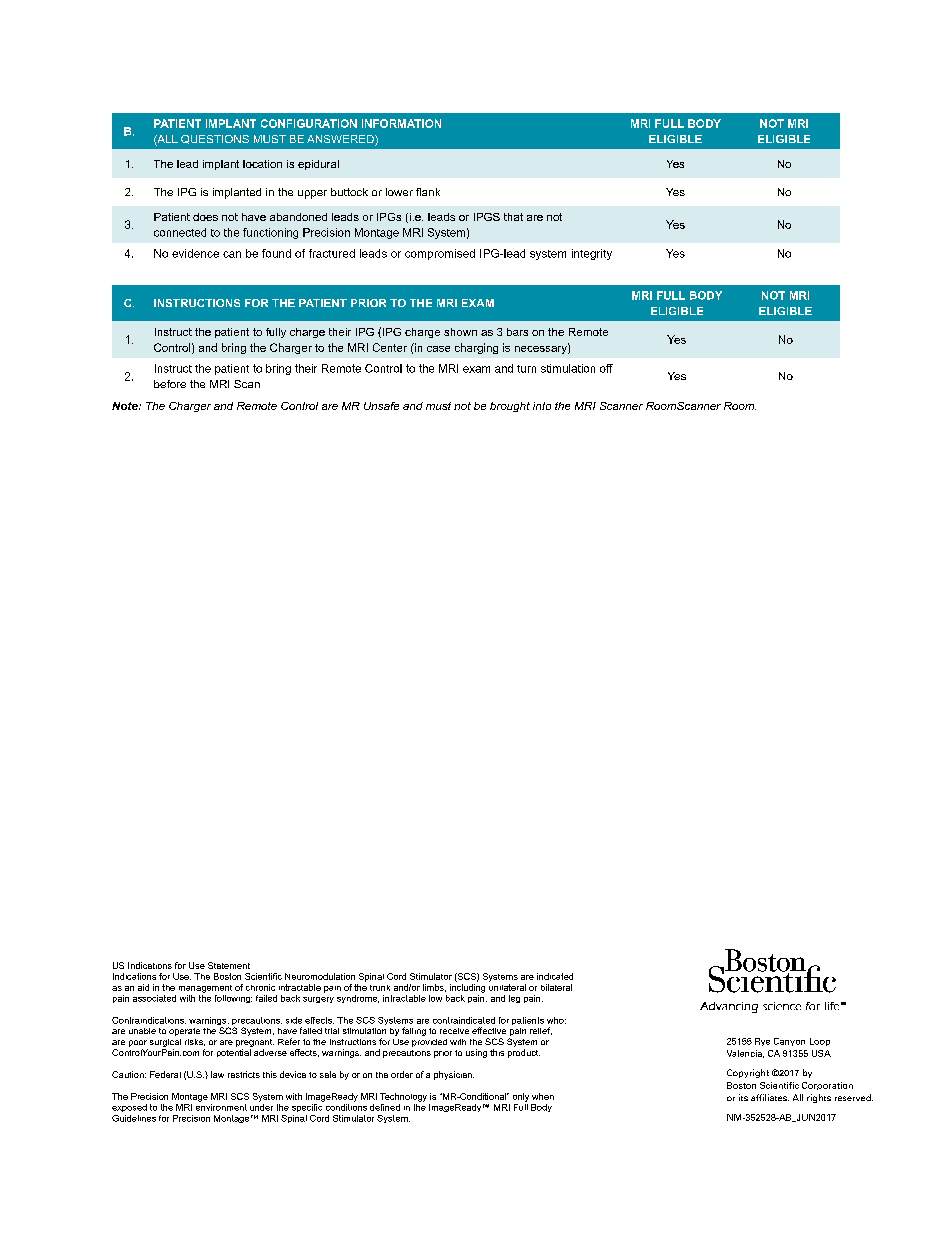  I want to click on QUESTIONS, so click(215, 139).
